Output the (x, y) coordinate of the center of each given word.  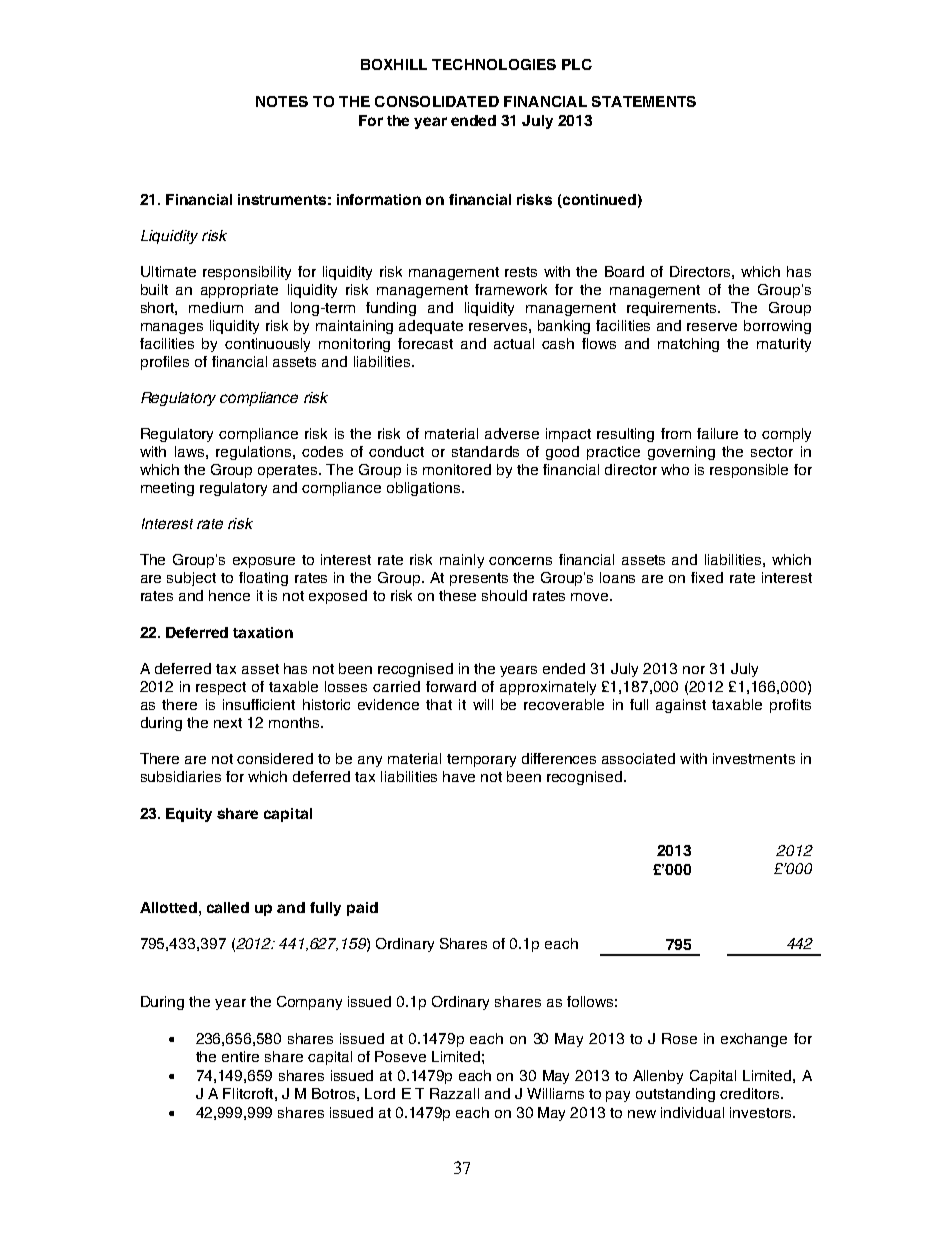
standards (485, 451)
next (228, 723)
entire (240, 1056)
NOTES (282, 101)
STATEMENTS (644, 101)
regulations (255, 453)
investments (754, 758)
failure (717, 433)
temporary (481, 760)
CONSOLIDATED (437, 101)
